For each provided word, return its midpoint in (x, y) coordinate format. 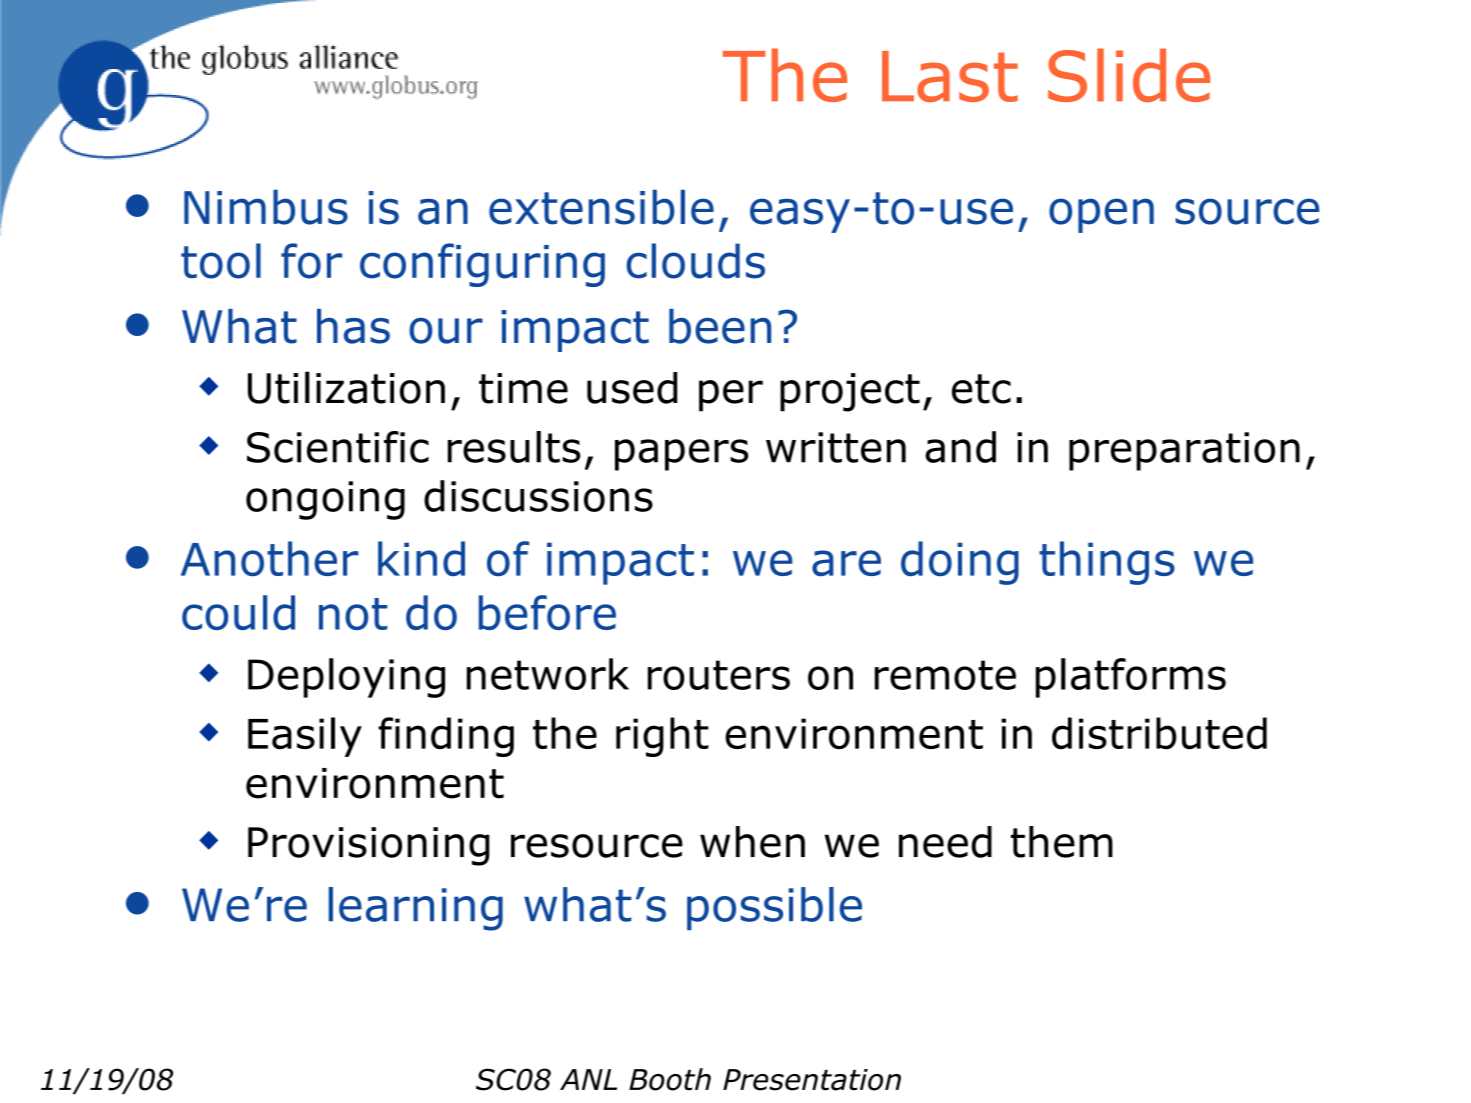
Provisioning (369, 846)
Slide (1129, 75)
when (752, 842)
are (846, 563)
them (1062, 842)
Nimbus (266, 207)
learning (416, 909)
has (353, 326)
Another (270, 559)
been (720, 326)
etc (981, 389)
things (1107, 563)
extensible (601, 207)
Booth (670, 1079)
